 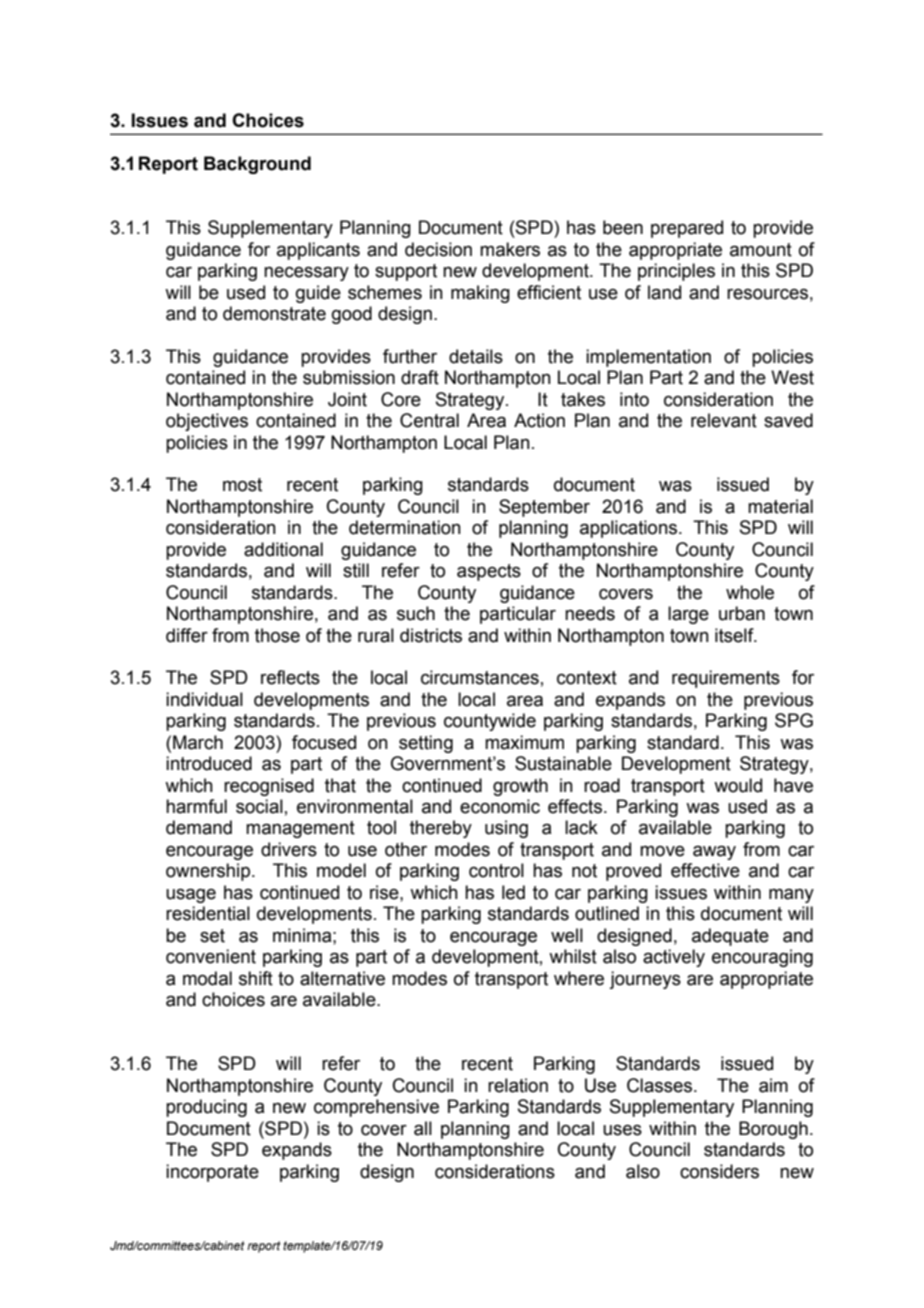 I want to click on all, so click(x=423, y=1128).
